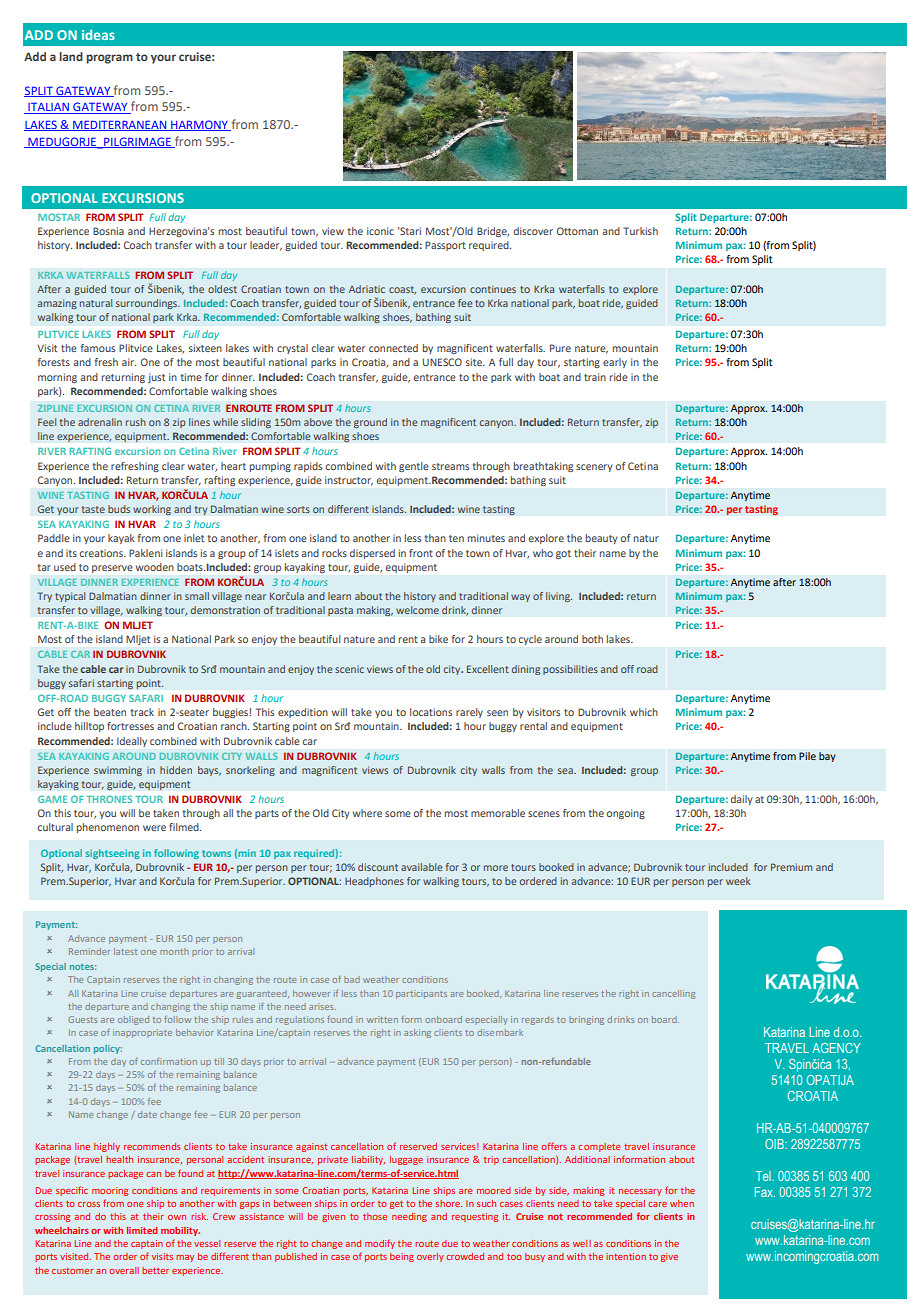 The height and width of the document is (1308, 924). Describe the element at coordinates (125, 951) in the document. I see `latest` at that location.
